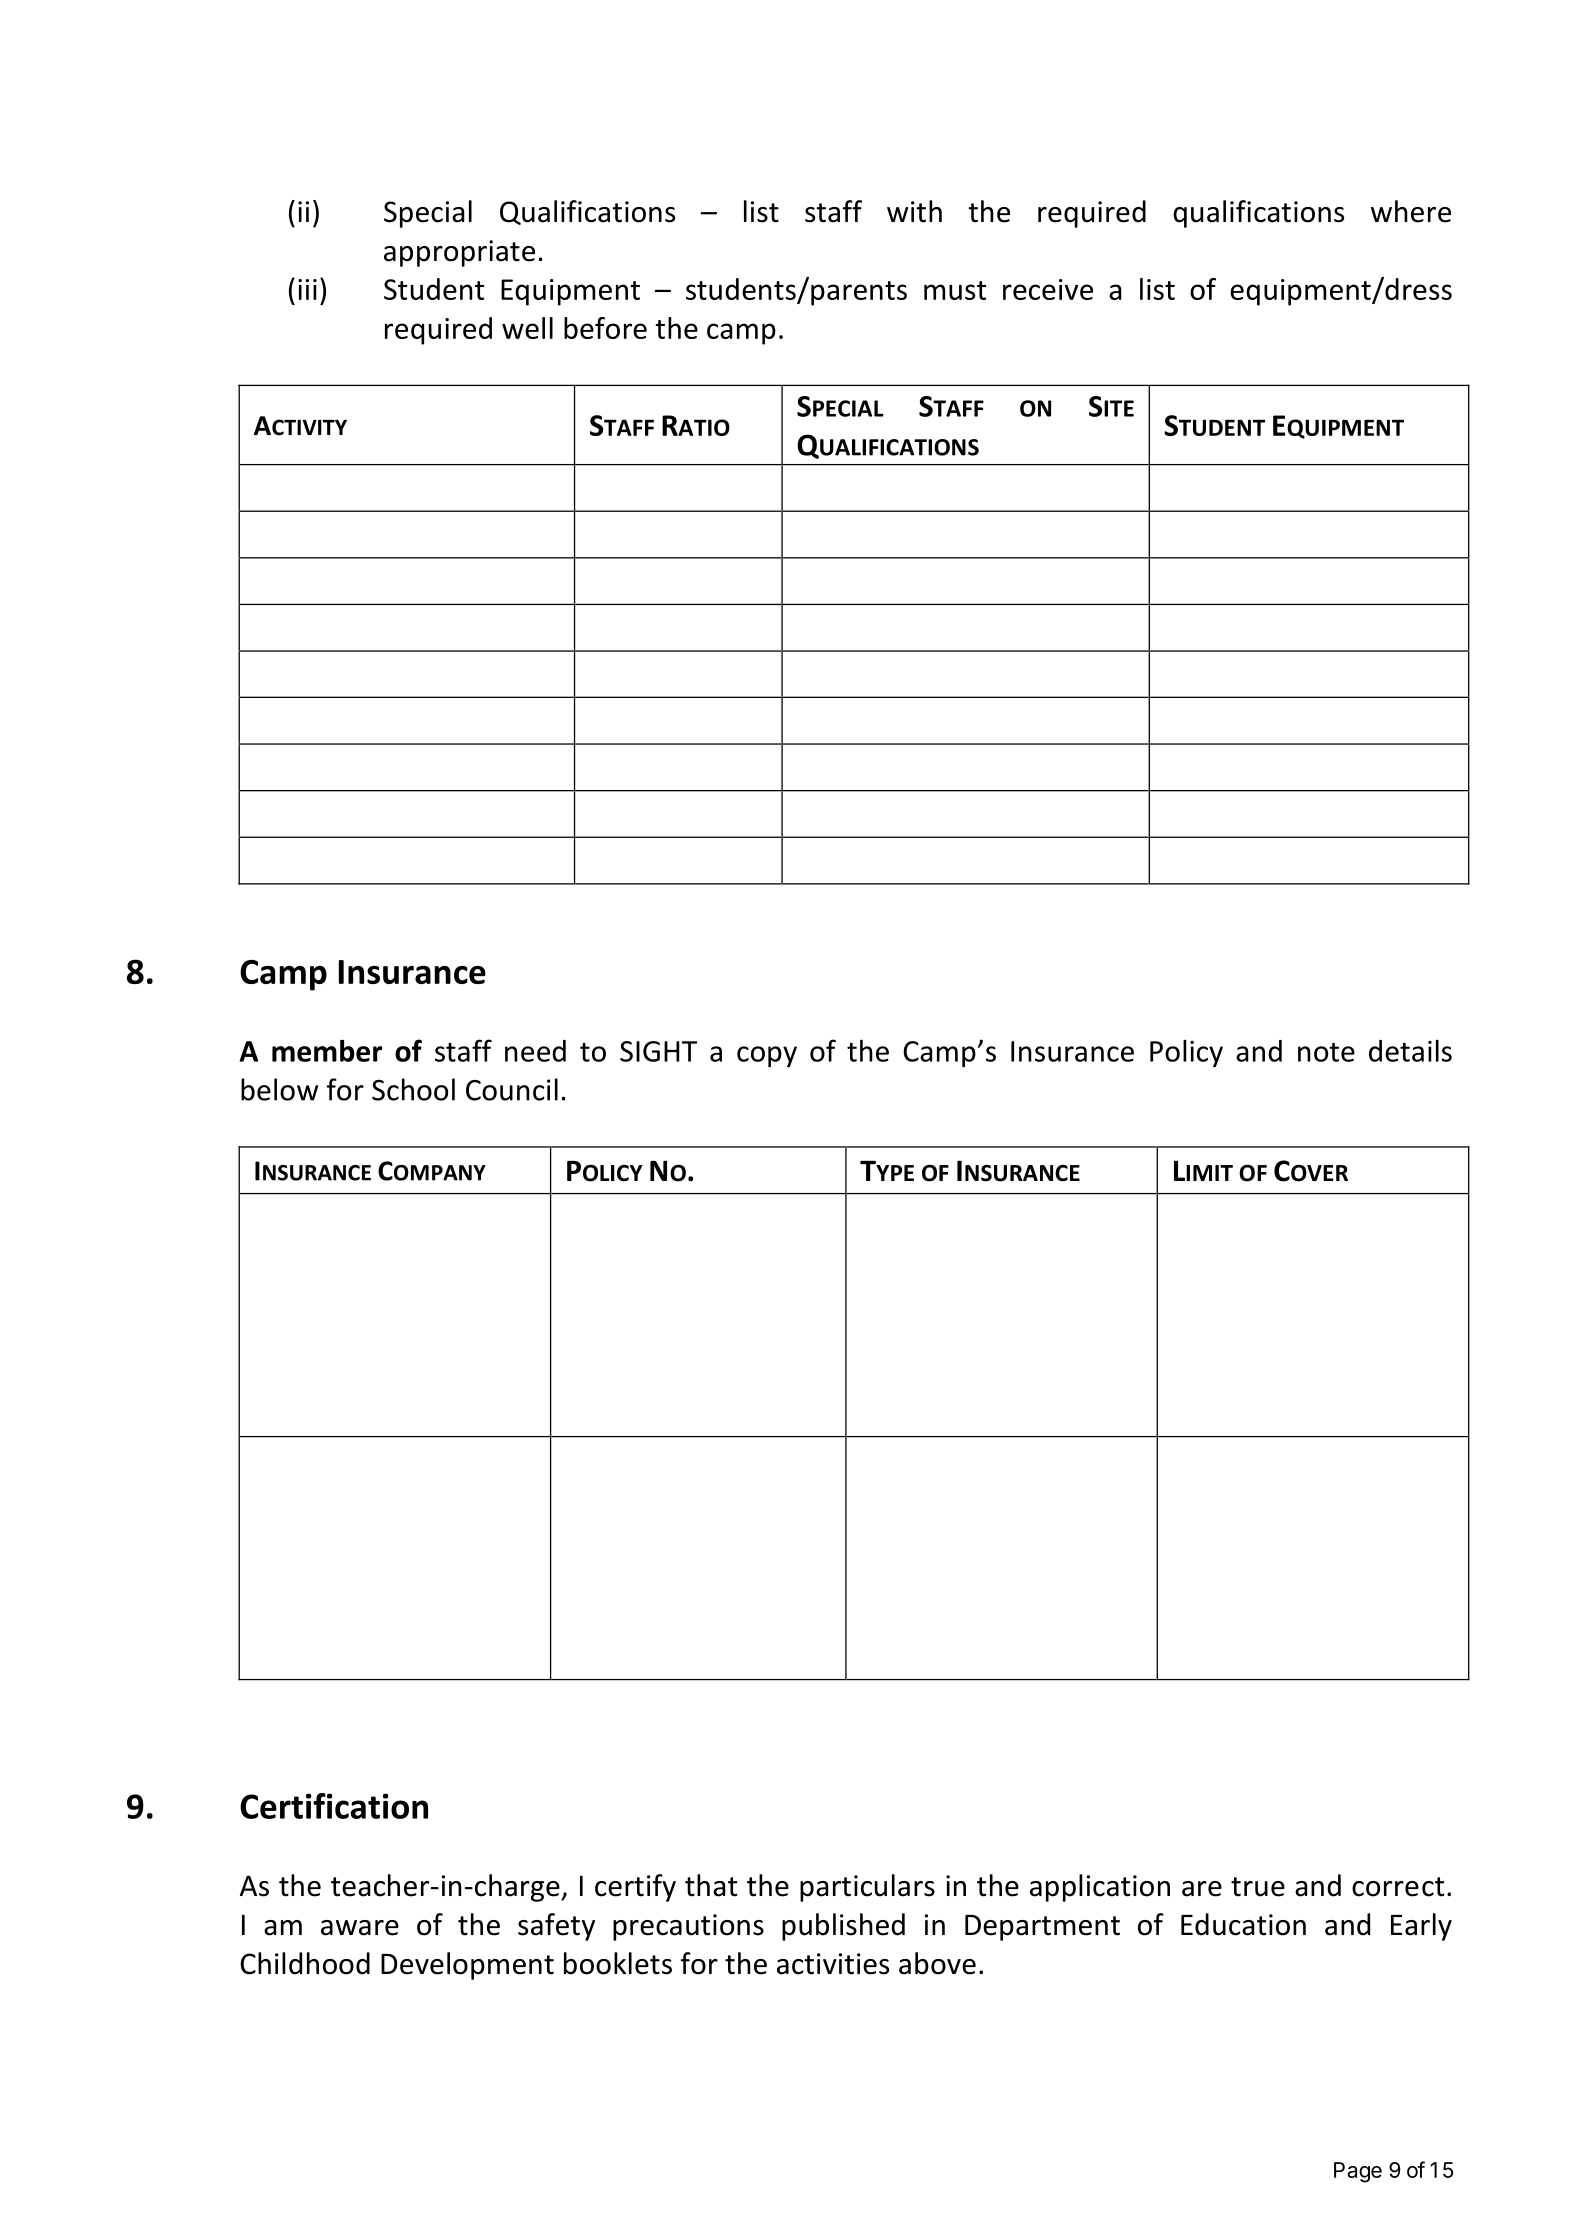 This screenshot has width=1584, height=2240. Describe the element at coordinates (334, 1806) in the screenshot. I see `Certification` at that location.
